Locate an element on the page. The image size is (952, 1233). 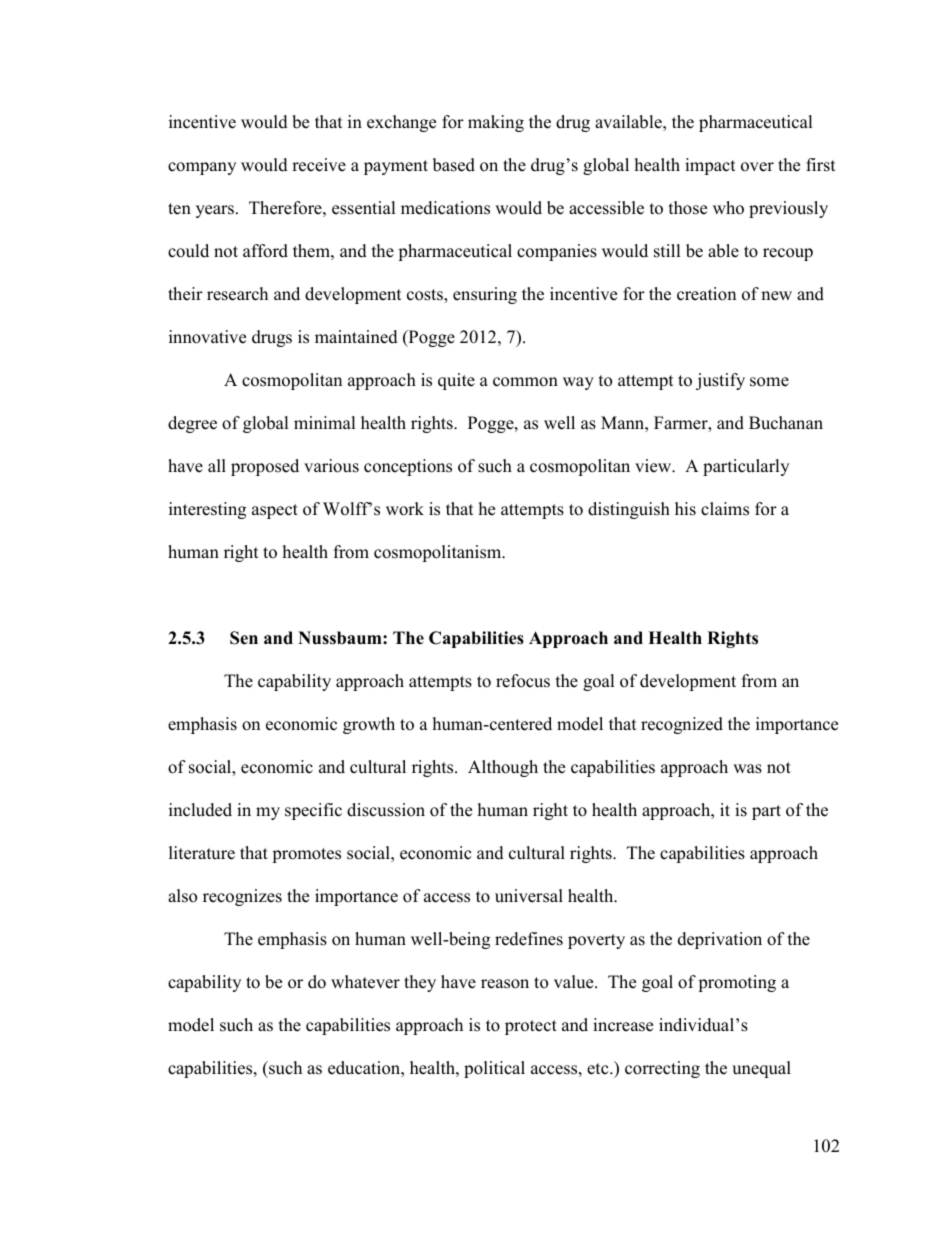
Nussbaum is located at coordinates (341, 638).
